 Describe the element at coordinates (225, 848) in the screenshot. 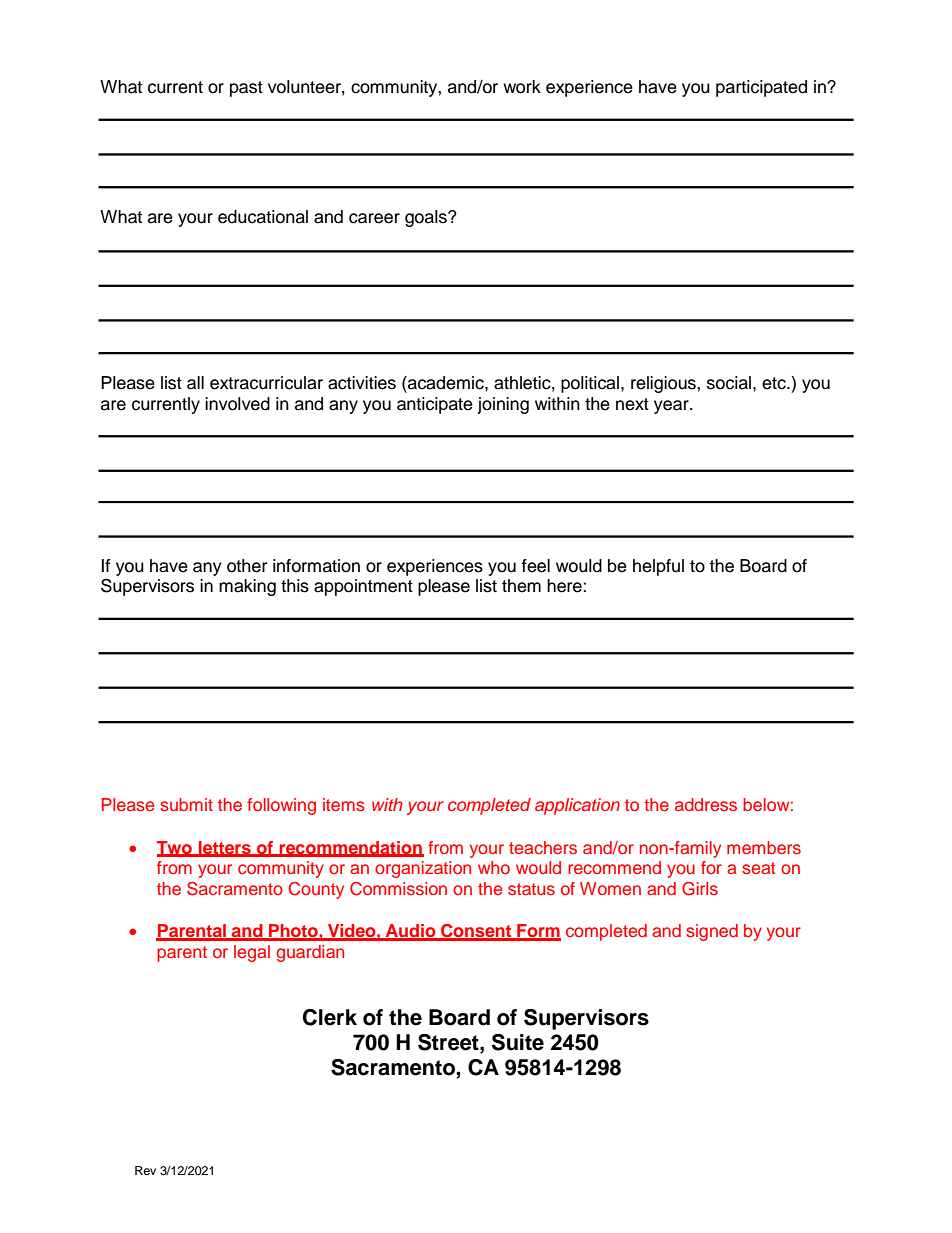

I see `letters` at that location.
